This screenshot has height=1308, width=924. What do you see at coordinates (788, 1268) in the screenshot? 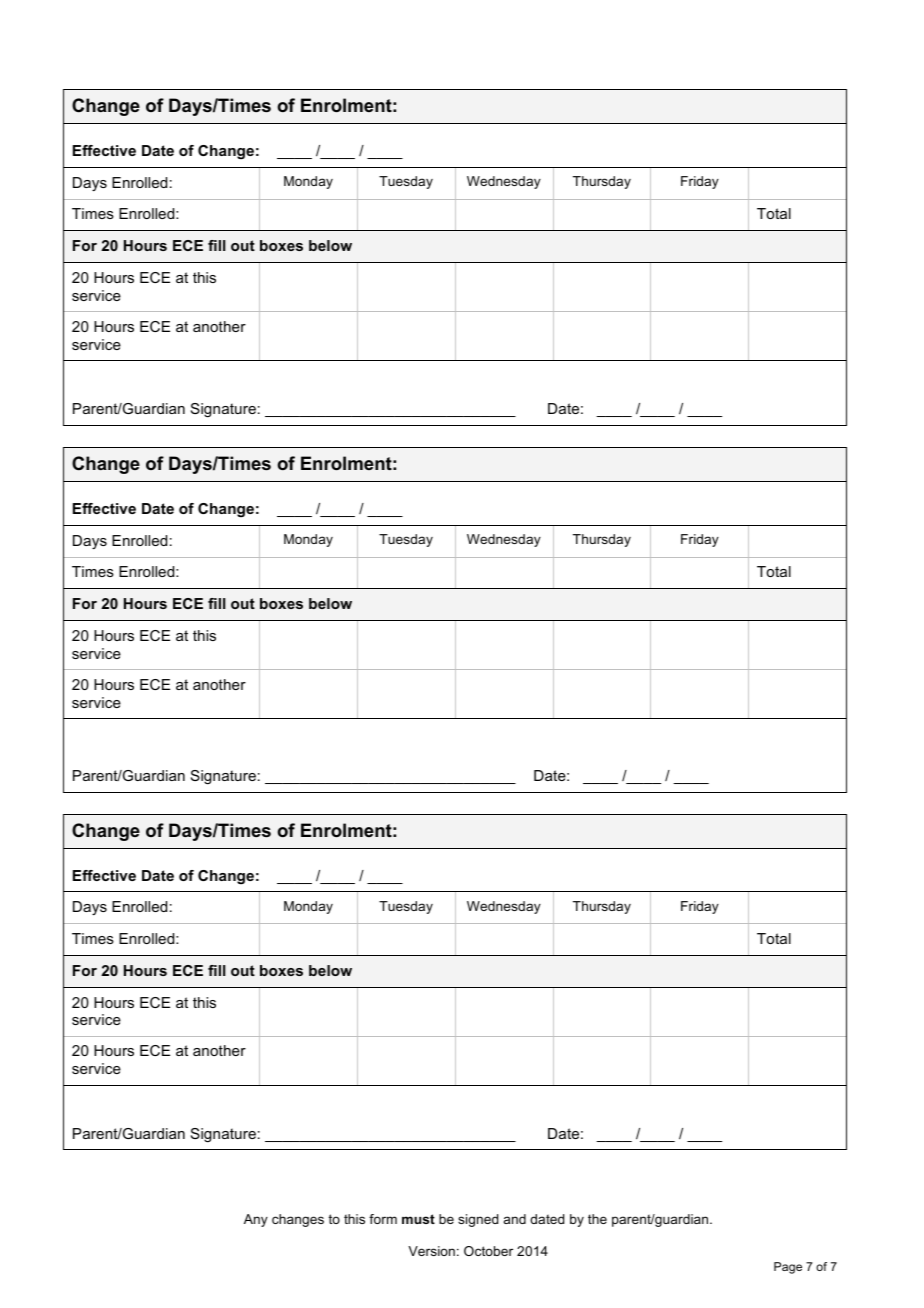
I see `Page` at bounding box center [788, 1268].
